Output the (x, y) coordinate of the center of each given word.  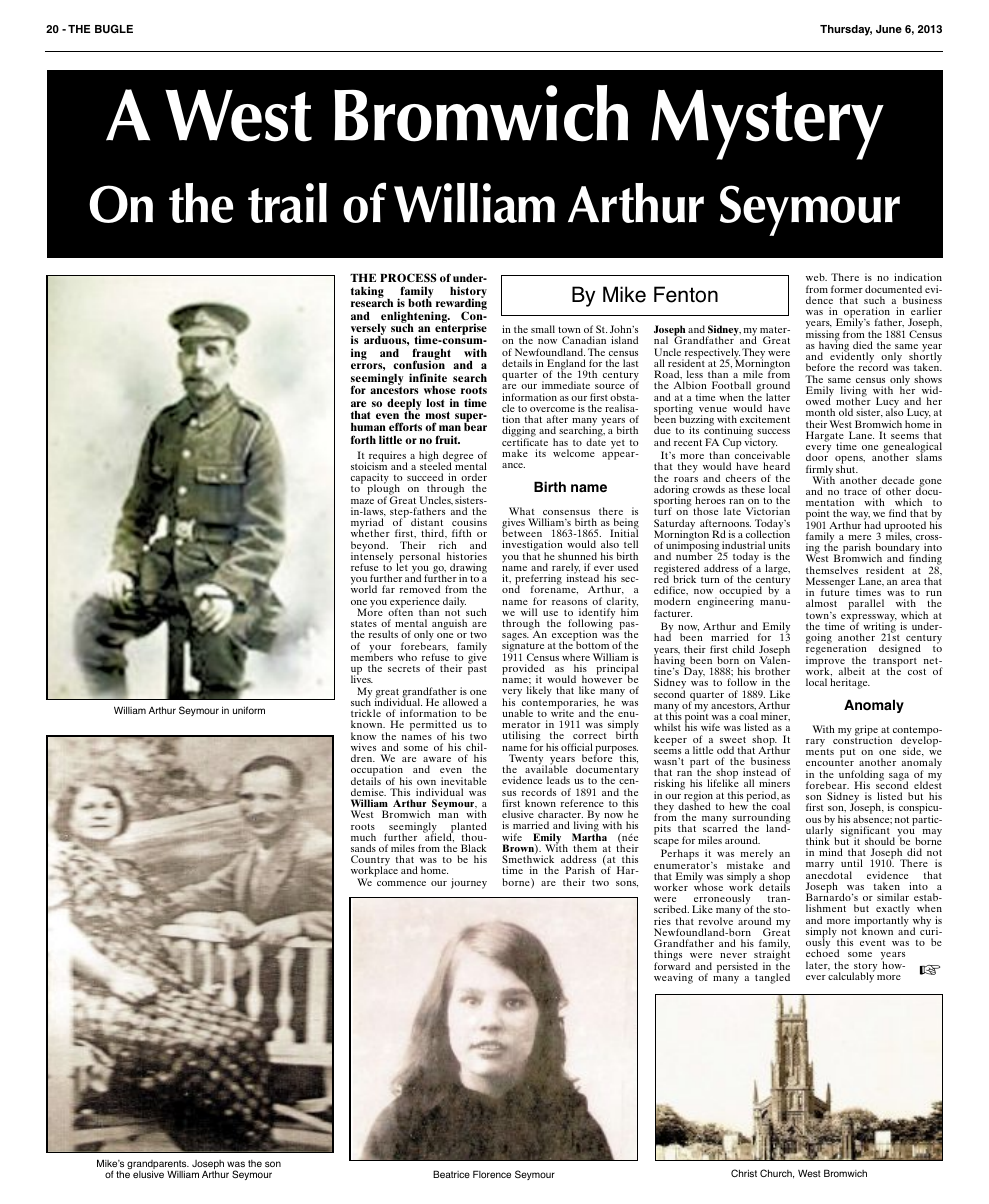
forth (363, 439)
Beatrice (451, 1174)
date (596, 441)
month (820, 412)
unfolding (861, 776)
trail (287, 203)
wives (363, 747)
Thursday (846, 30)
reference (582, 803)
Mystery (767, 125)
